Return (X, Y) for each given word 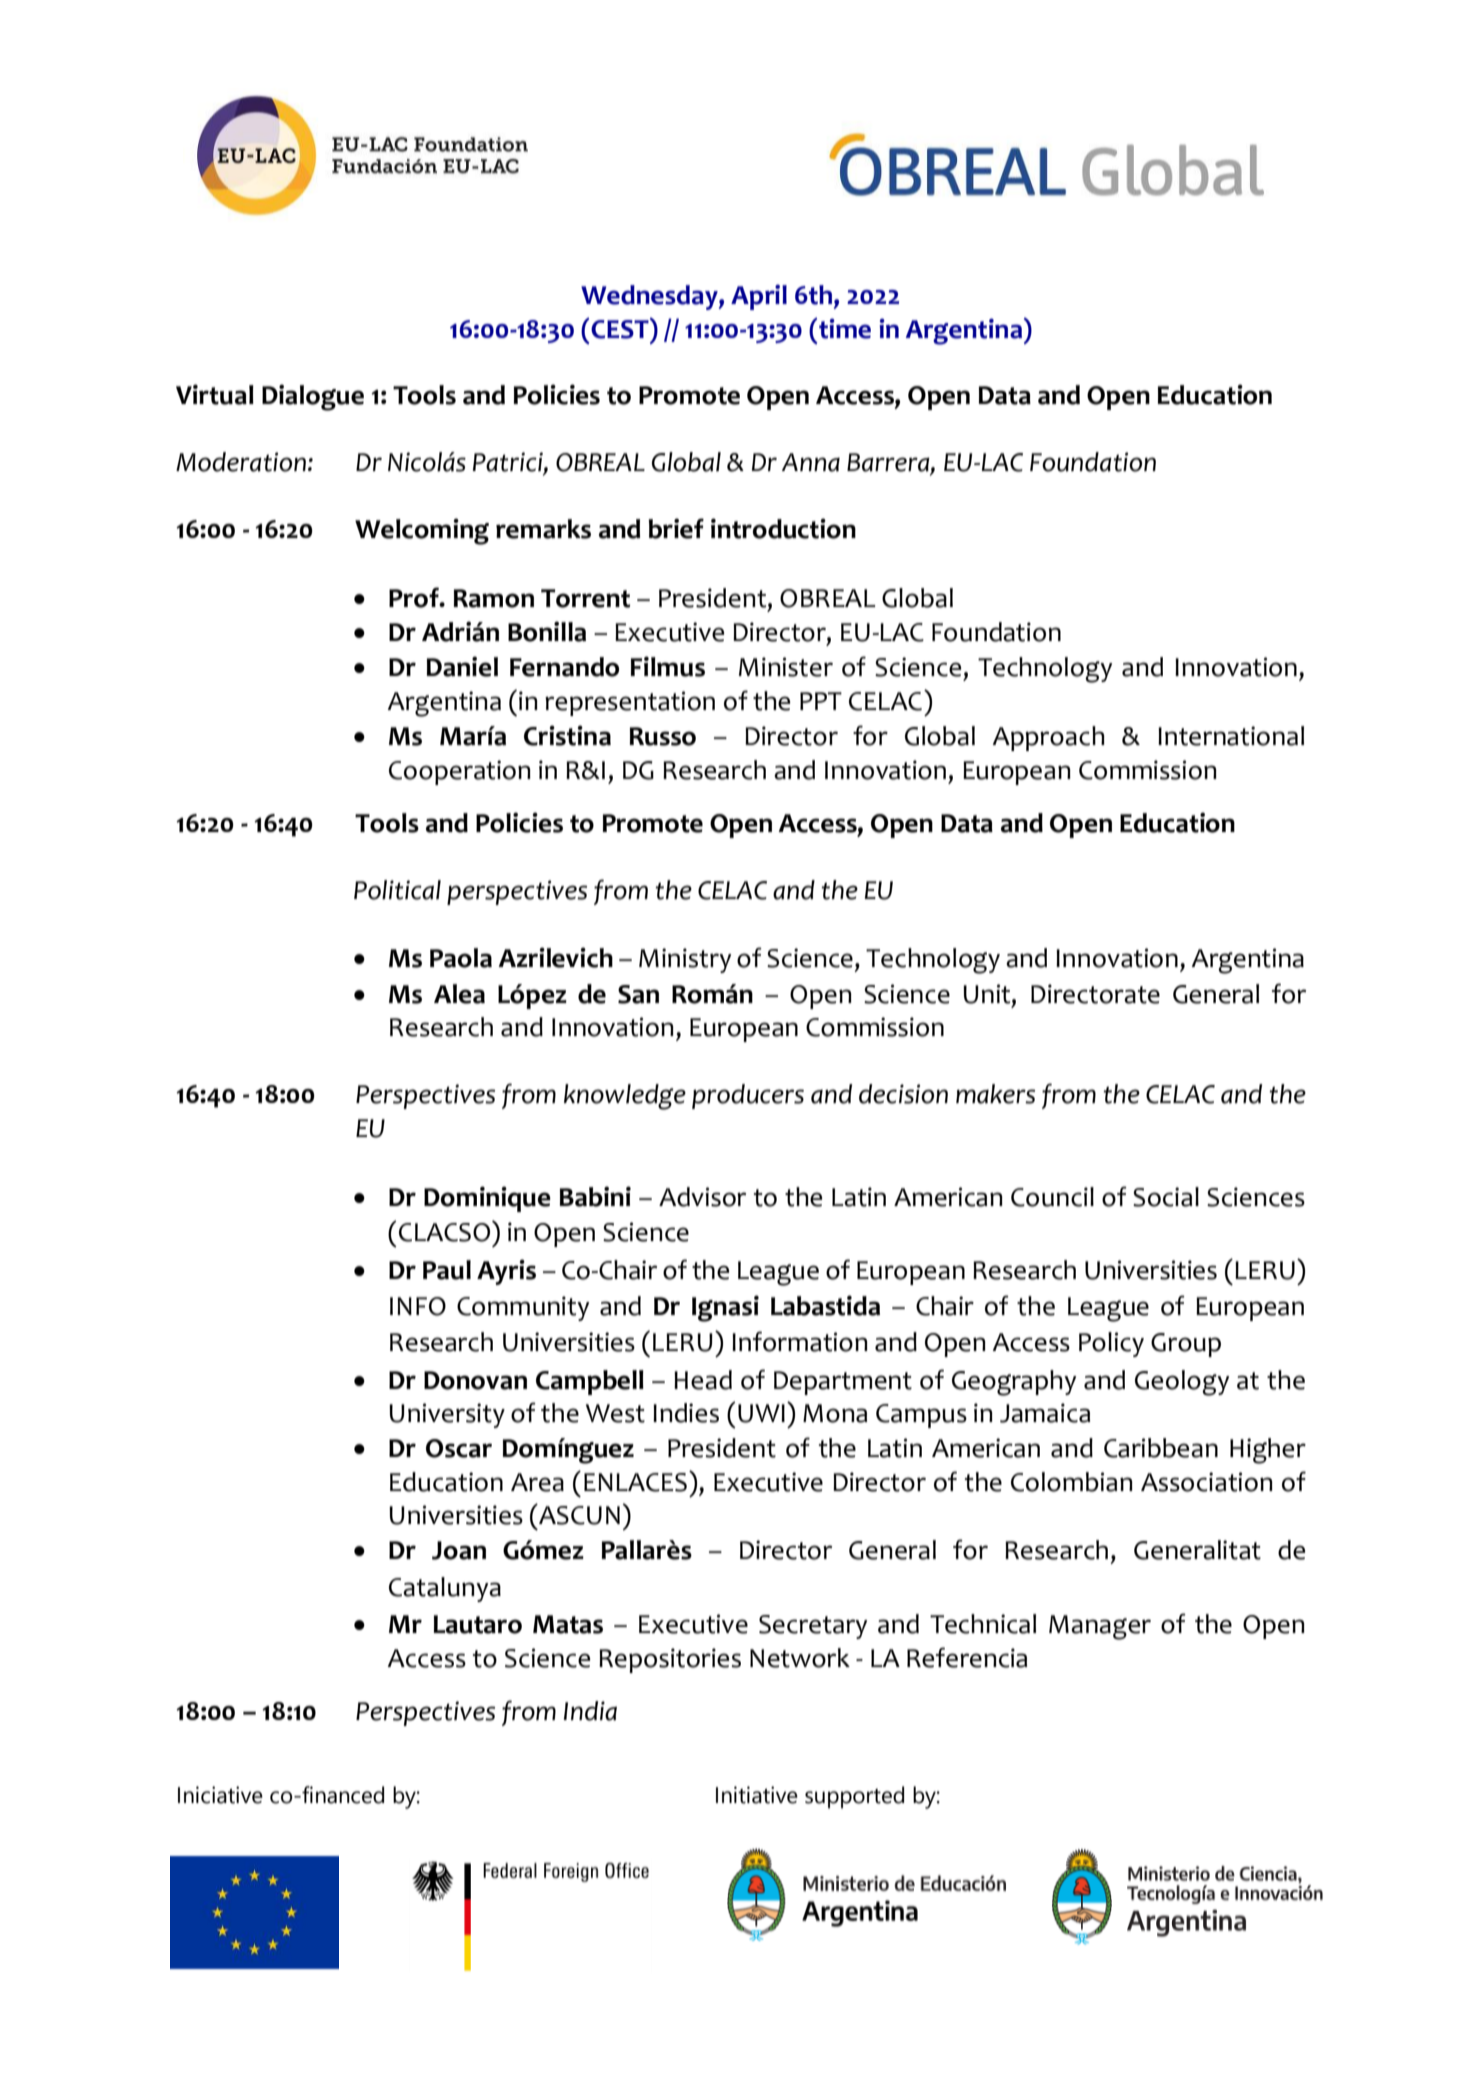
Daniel (462, 666)
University (447, 1415)
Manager (1100, 1627)
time (845, 328)
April (759, 297)
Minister (786, 667)
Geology (1182, 1383)
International (1231, 736)
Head (703, 1380)
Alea (459, 994)
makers (995, 1094)
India (590, 1711)
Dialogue (313, 397)
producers (748, 1096)
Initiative (757, 1795)
